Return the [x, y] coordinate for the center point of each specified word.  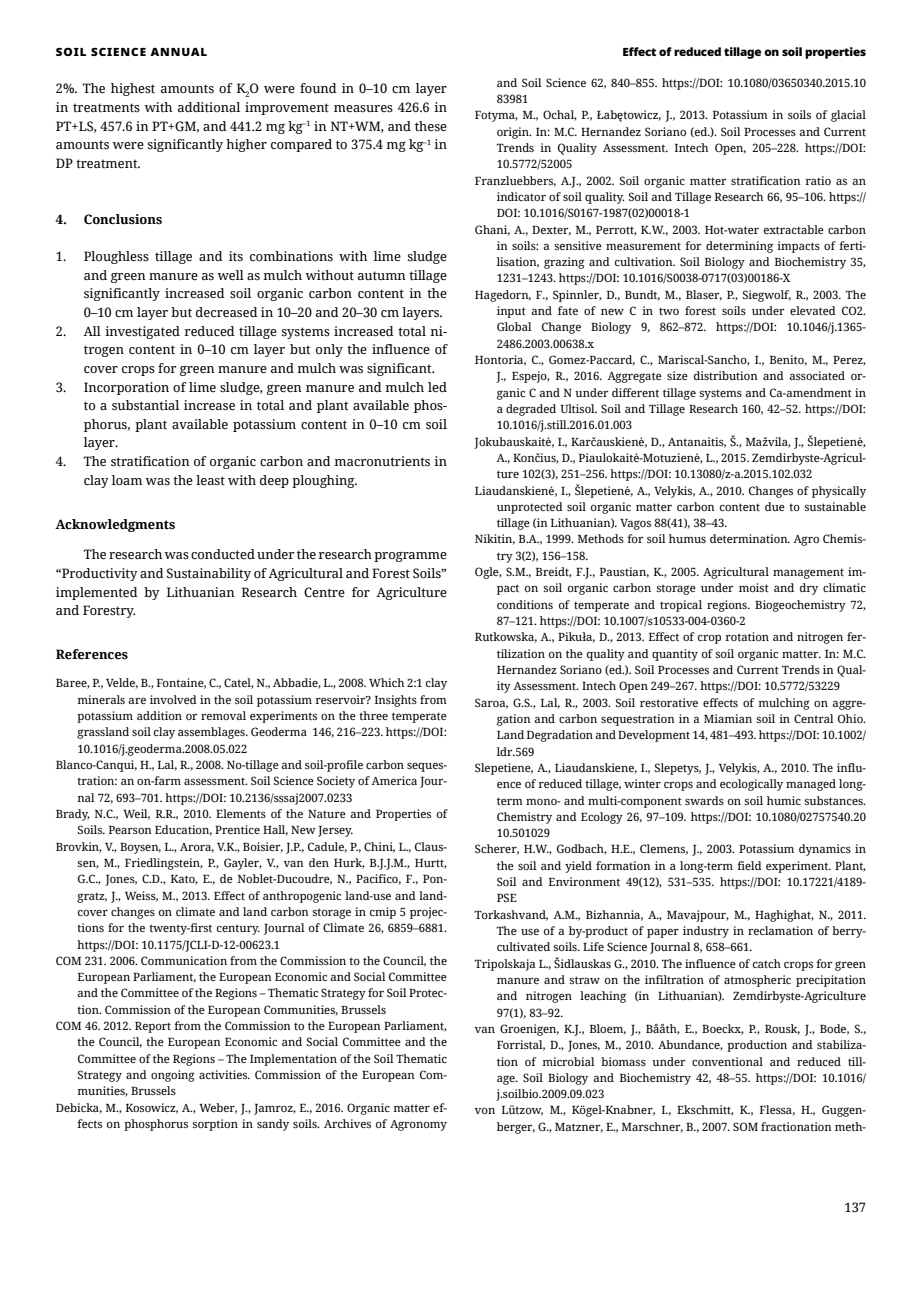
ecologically [751, 785]
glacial [848, 116]
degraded [531, 410]
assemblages [212, 733]
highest [133, 89]
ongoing [173, 1076]
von [485, 1111]
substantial [145, 405]
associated [817, 375]
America [394, 780]
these [431, 126]
